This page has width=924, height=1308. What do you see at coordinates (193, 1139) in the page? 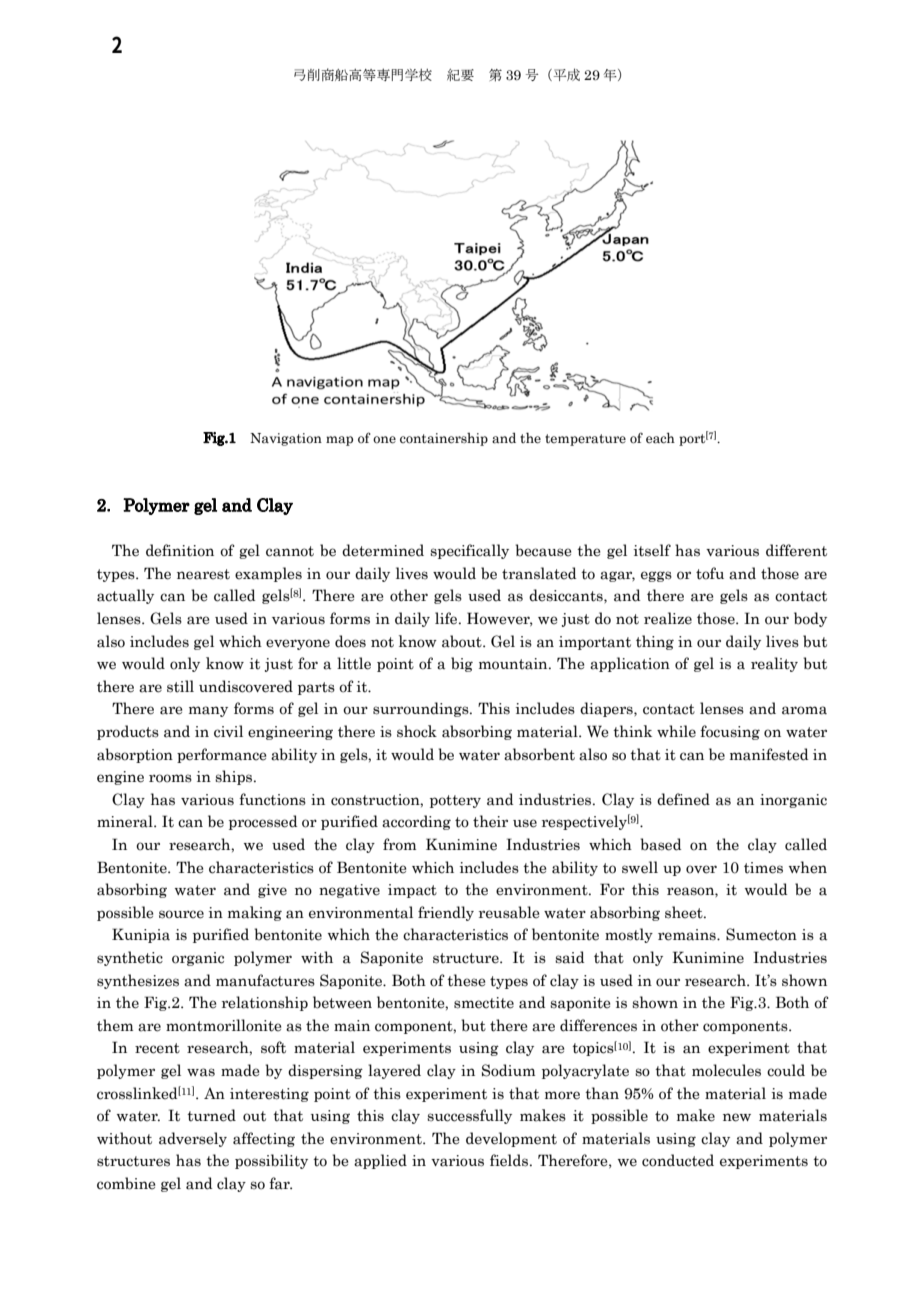
I see `adversely` at bounding box center [193, 1139].
